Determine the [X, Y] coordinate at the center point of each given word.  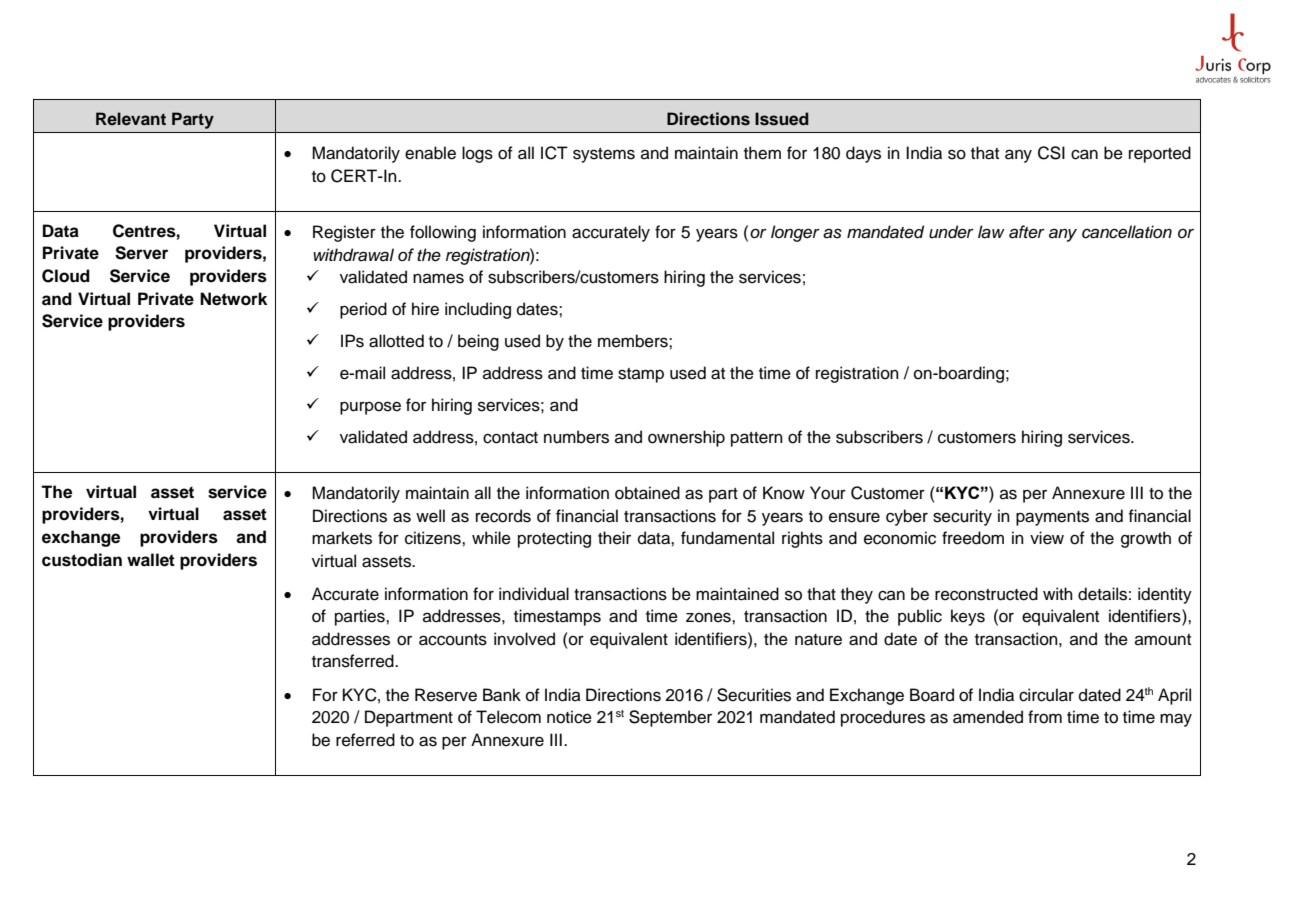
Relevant [131, 119]
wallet [151, 560]
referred [365, 740]
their [614, 538]
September [670, 718]
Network [233, 299]
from [1045, 717]
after [1027, 232]
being [478, 342]
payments [1052, 518]
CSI [1051, 153]
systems [604, 155]
